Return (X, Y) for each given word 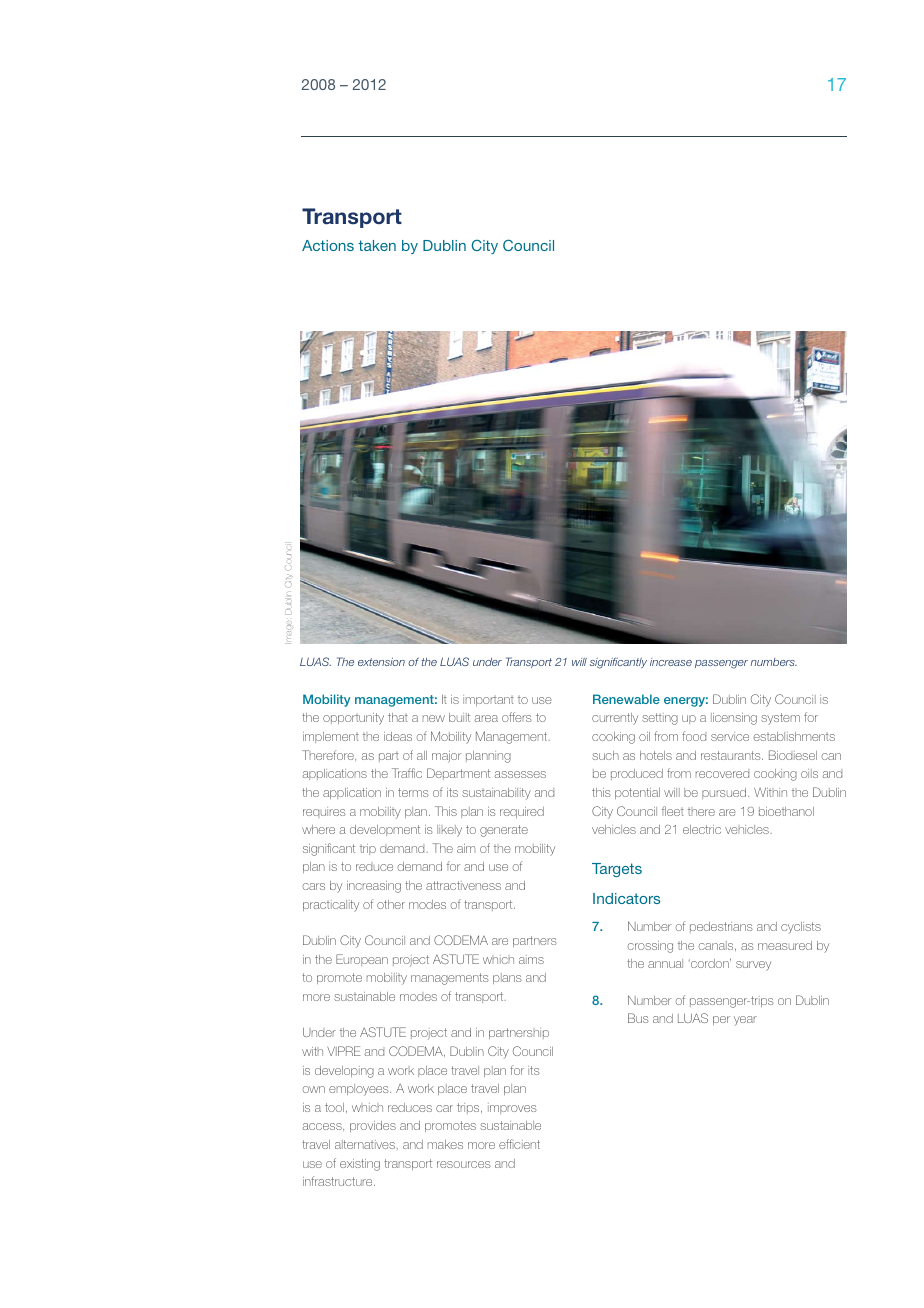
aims (531, 959)
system (780, 719)
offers (517, 717)
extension (381, 662)
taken (377, 245)
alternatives (365, 1144)
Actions (328, 245)
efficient (519, 1144)
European (362, 960)
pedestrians (721, 927)
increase (671, 662)
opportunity (353, 719)
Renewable (626, 699)
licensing (734, 719)
